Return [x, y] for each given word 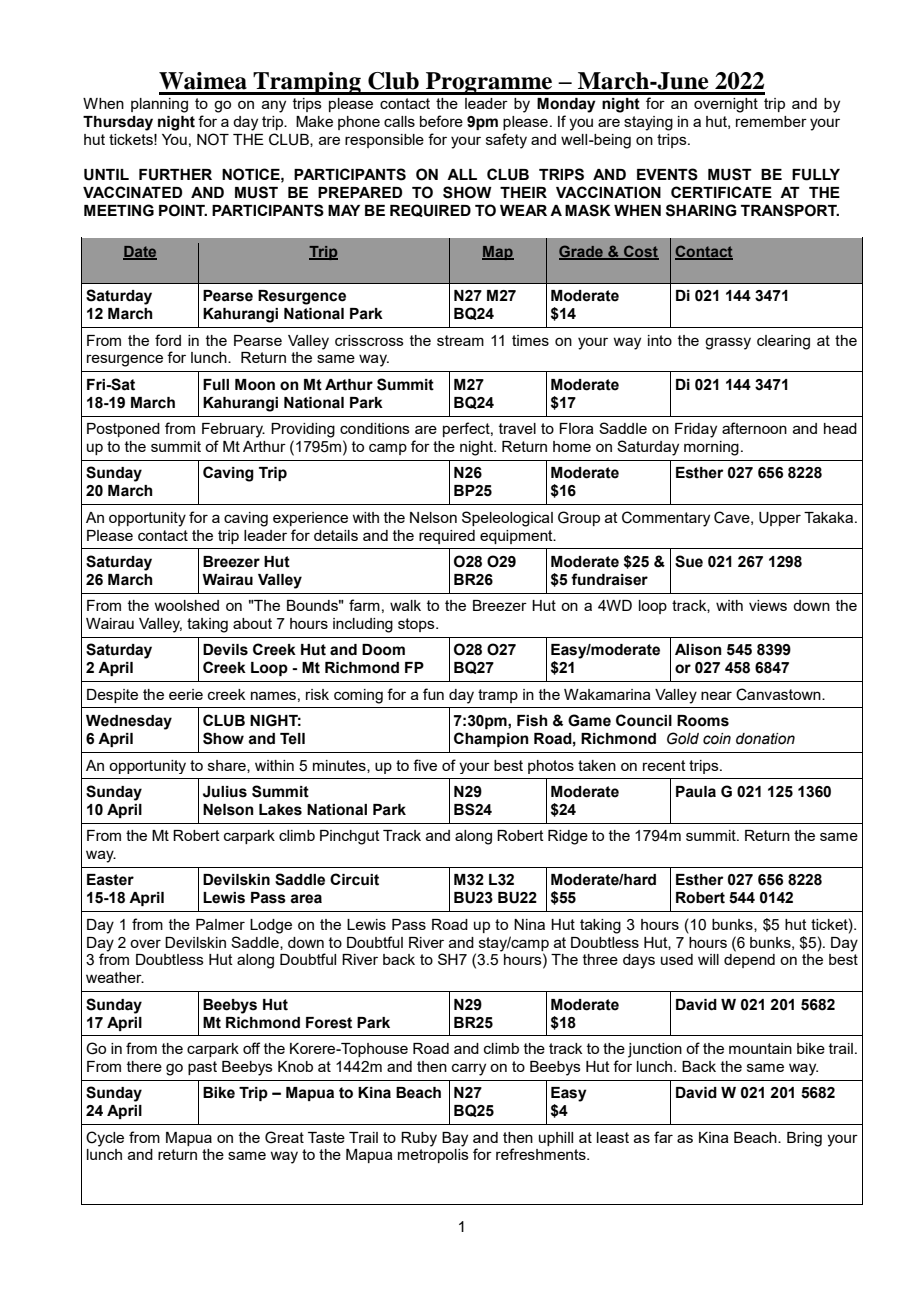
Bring [804, 1139]
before [441, 121]
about [252, 623]
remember [771, 121]
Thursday [118, 123]
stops [417, 625]
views [768, 605]
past [202, 1068]
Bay [455, 1139]
